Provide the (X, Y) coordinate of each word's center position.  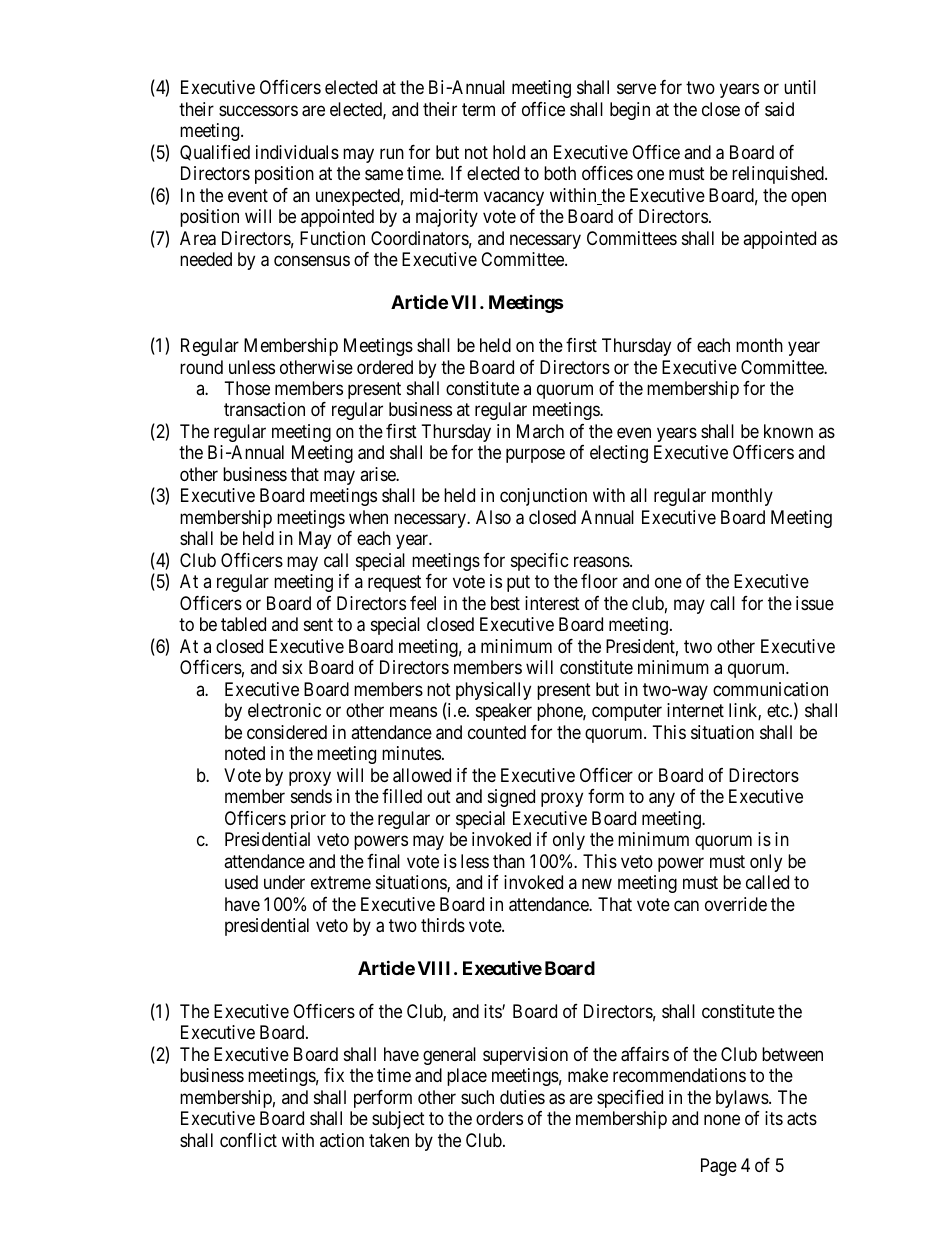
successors (258, 110)
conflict (248, 1140)
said (779, 109)
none (722, 1120)
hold (509, 152)
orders (499, 1118)
